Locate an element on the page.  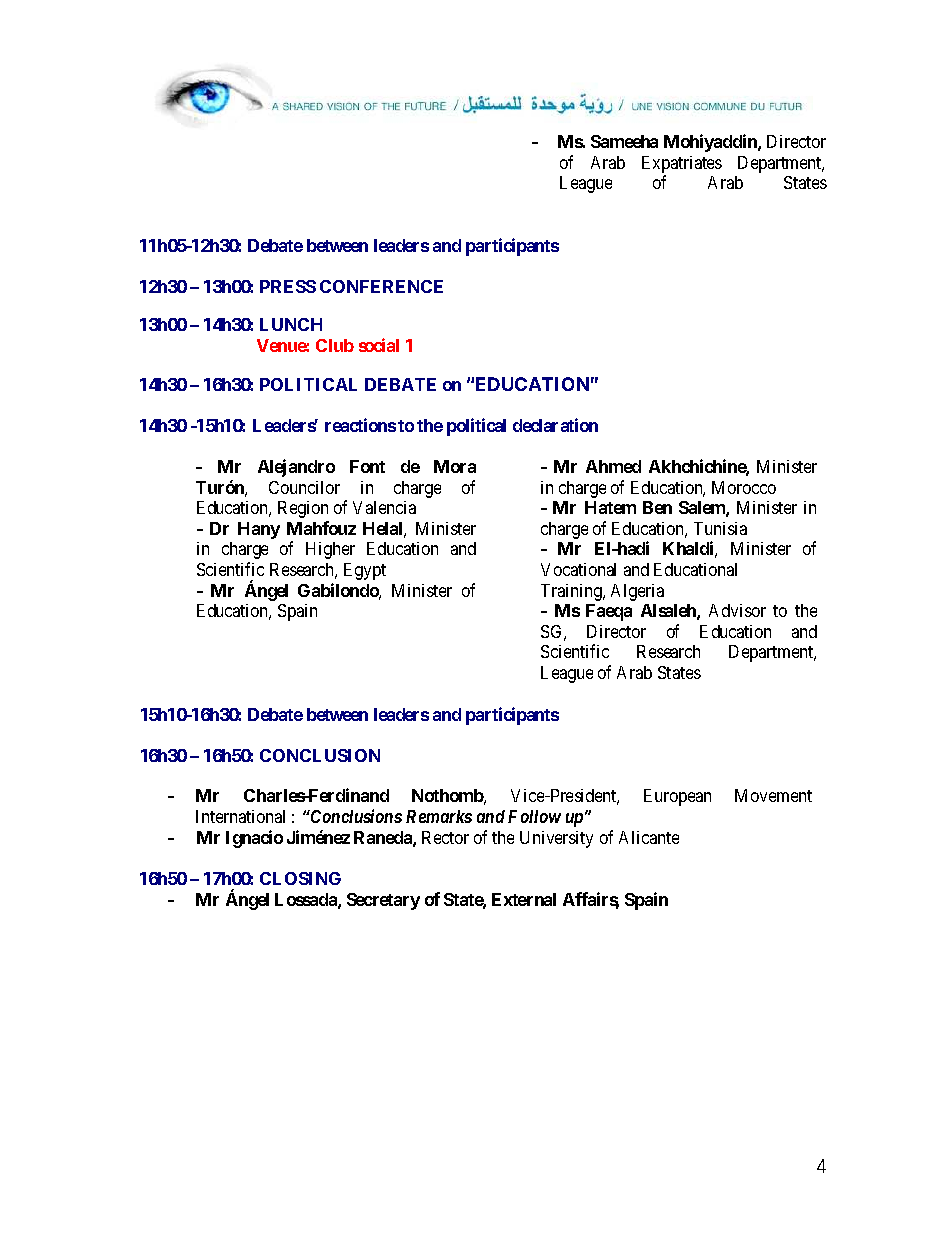
Expatriates is located at coordinates (682, 166).
